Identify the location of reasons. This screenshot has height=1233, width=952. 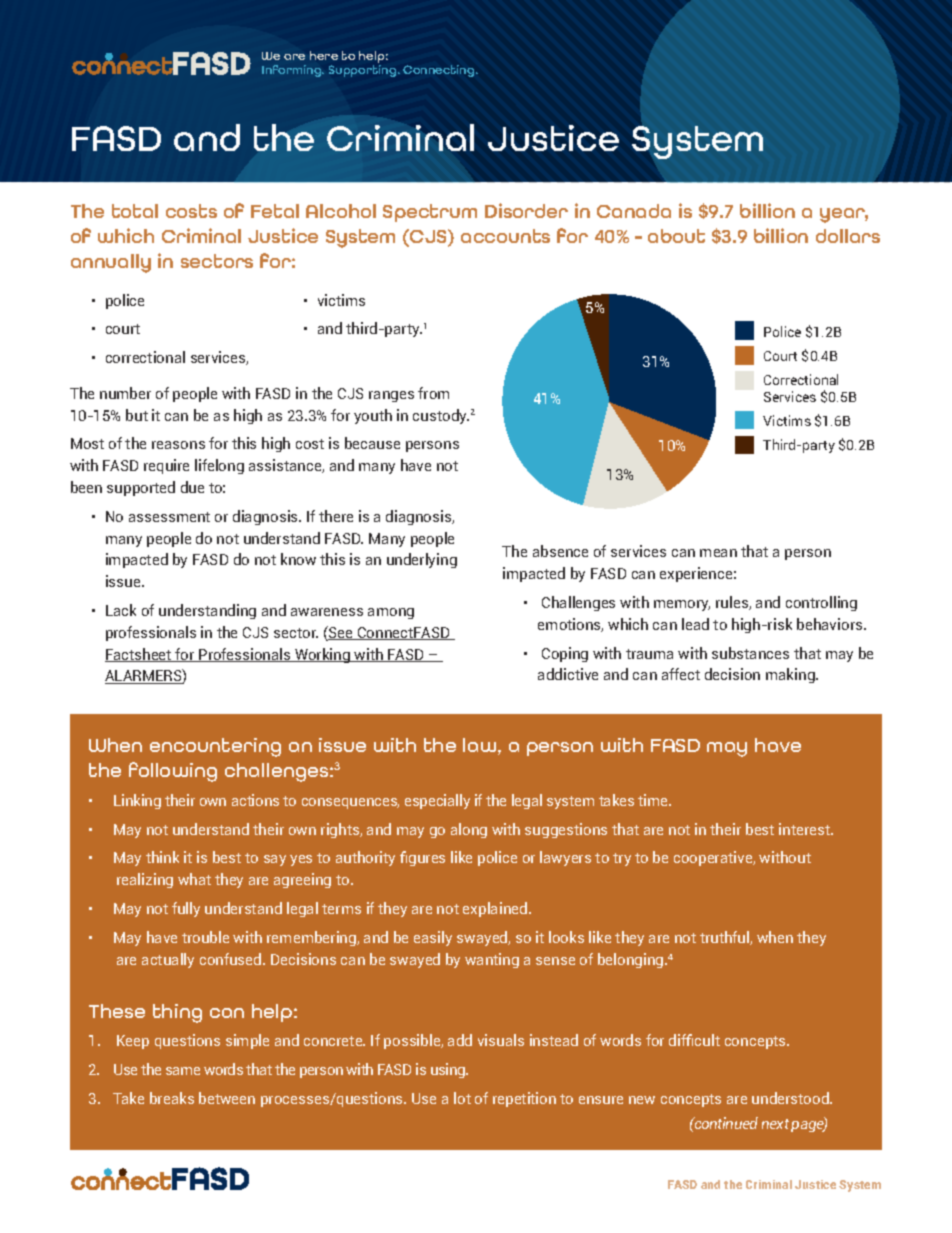
(178, 445).
